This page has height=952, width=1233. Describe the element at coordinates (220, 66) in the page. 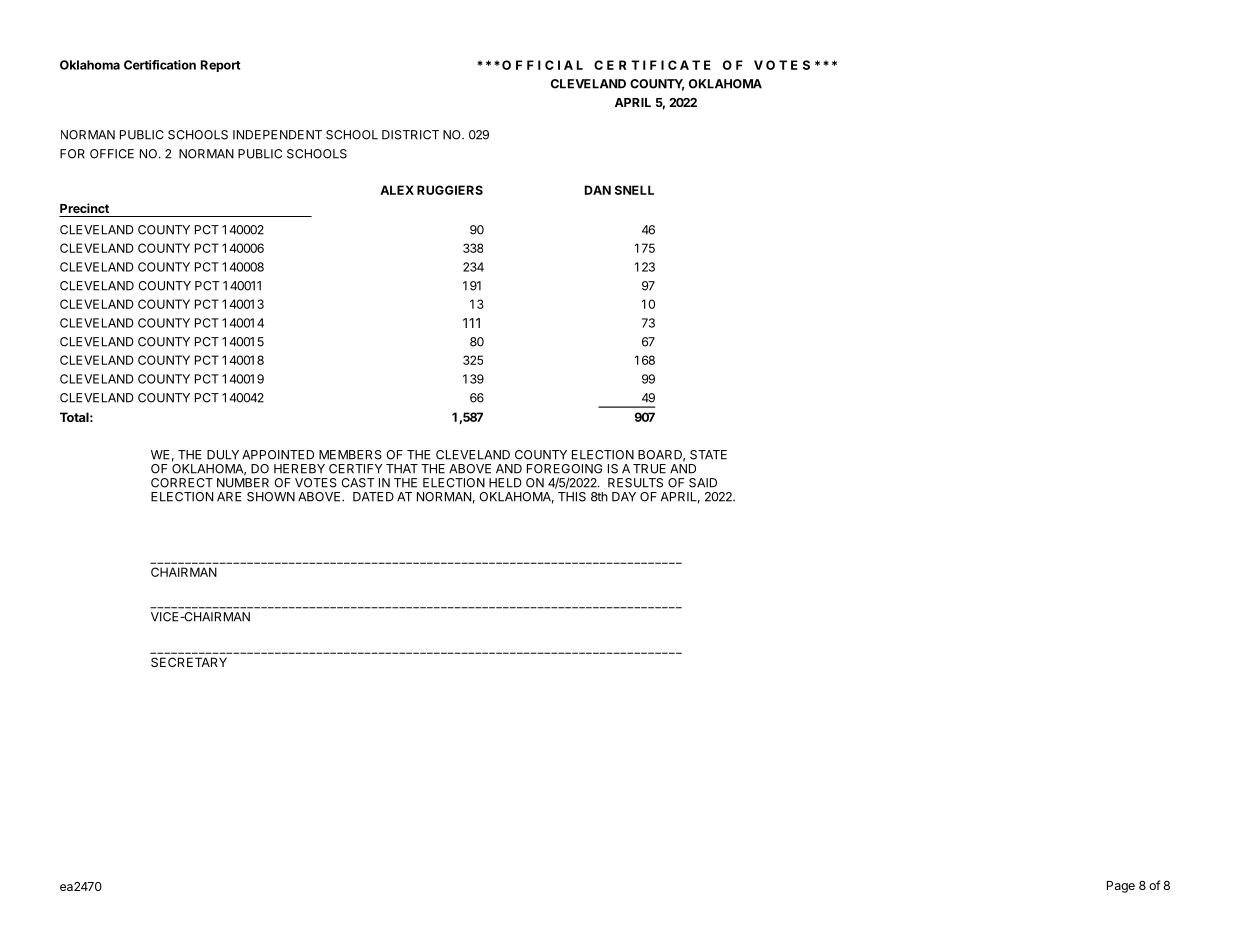

I see `Report` at that location.
